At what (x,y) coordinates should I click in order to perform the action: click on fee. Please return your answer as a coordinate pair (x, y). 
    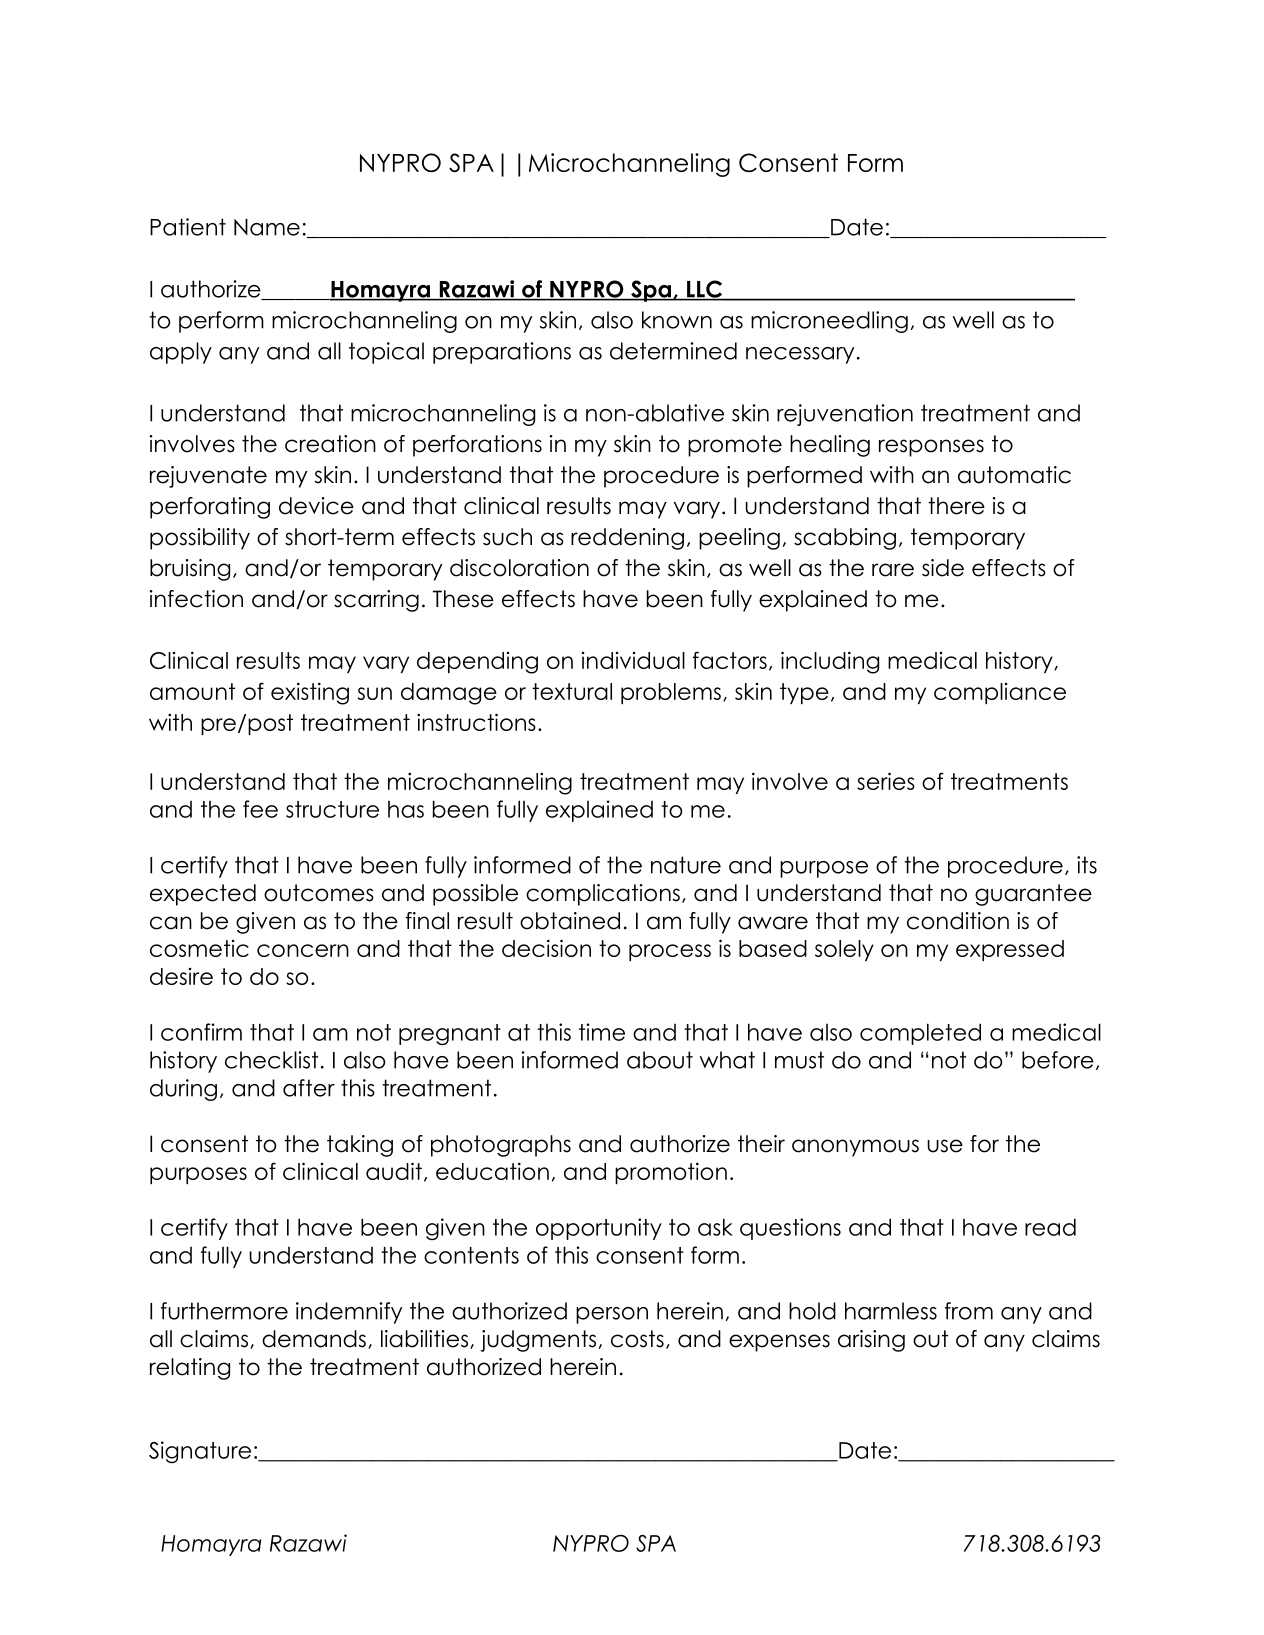
    Looking at the image, I should click on (260, 809).
